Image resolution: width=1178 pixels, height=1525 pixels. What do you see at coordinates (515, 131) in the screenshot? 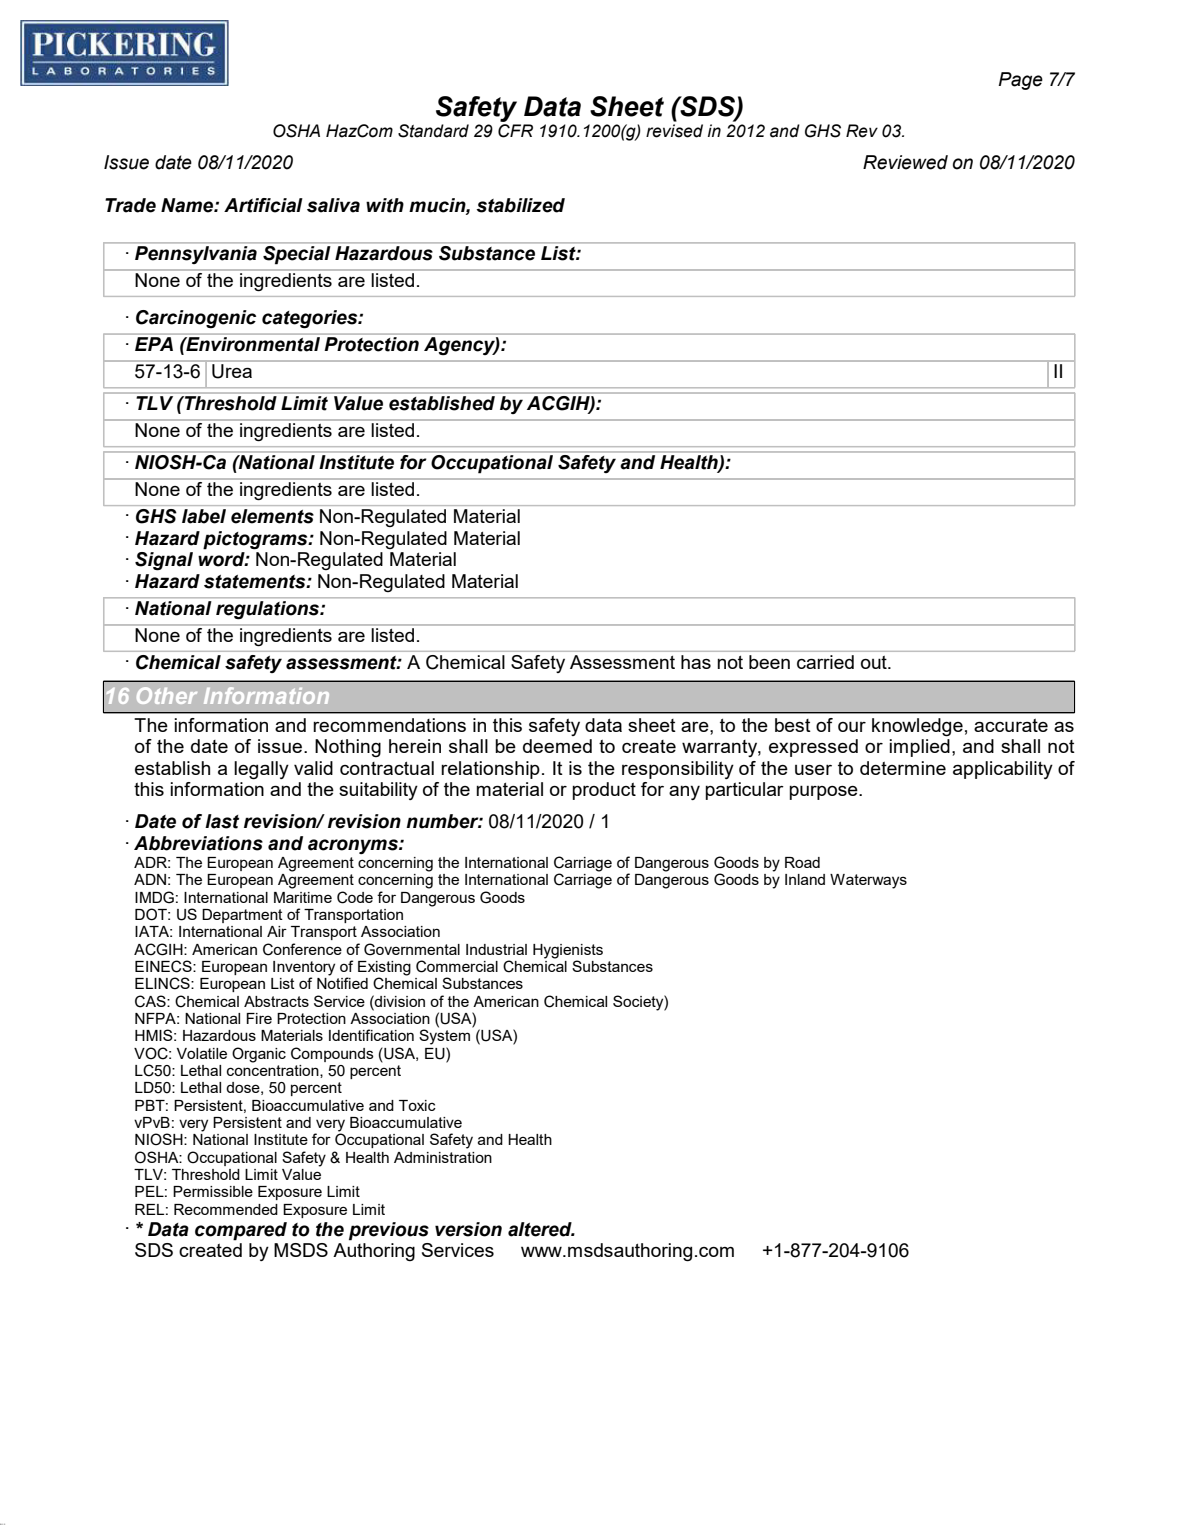
I see `CFR` at bounding box center [515, 131].
